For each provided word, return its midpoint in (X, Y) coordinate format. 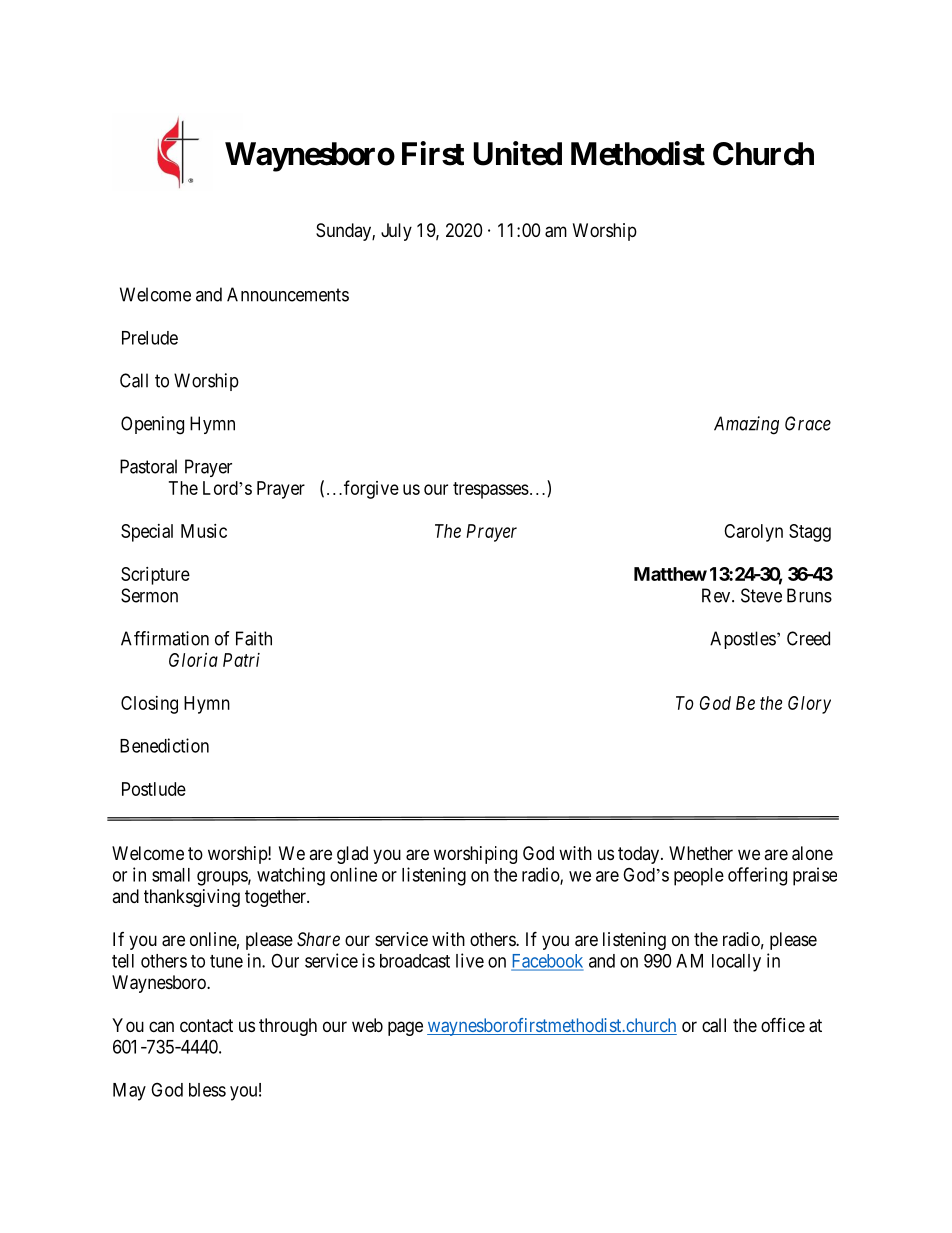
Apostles (743, 640)
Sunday (344, 232)
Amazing (746, 425)
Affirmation (165, 638)
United (518, 153)
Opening (152, 425)
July (396, 232)
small (171, 875)
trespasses (491, 490)
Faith (254, 638)
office (783, 1024)
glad (352, 855)
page (405, 1028)
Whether (701, 853)
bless (207, 1090)
